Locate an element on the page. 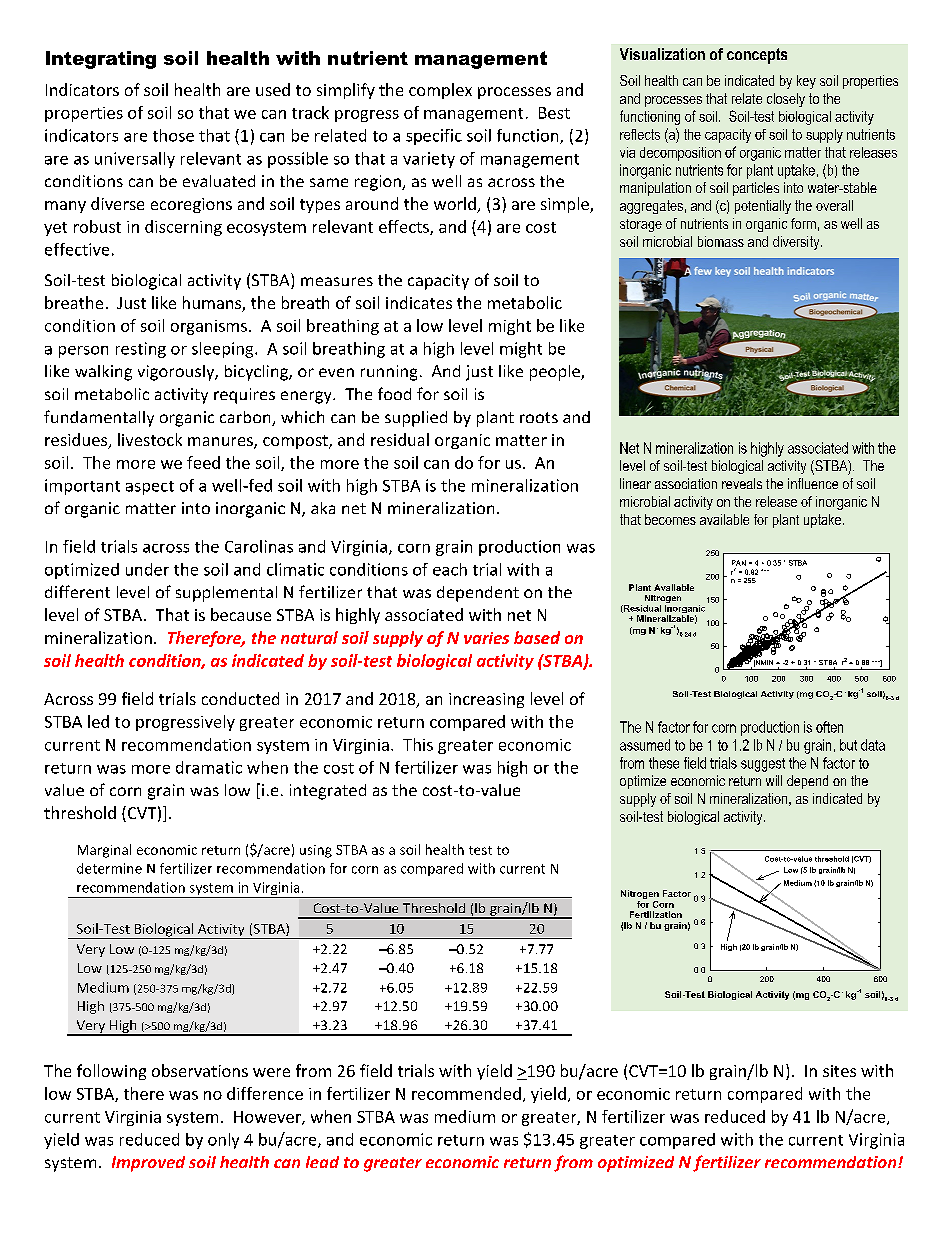  varies is located at coordinates (486, 638).
